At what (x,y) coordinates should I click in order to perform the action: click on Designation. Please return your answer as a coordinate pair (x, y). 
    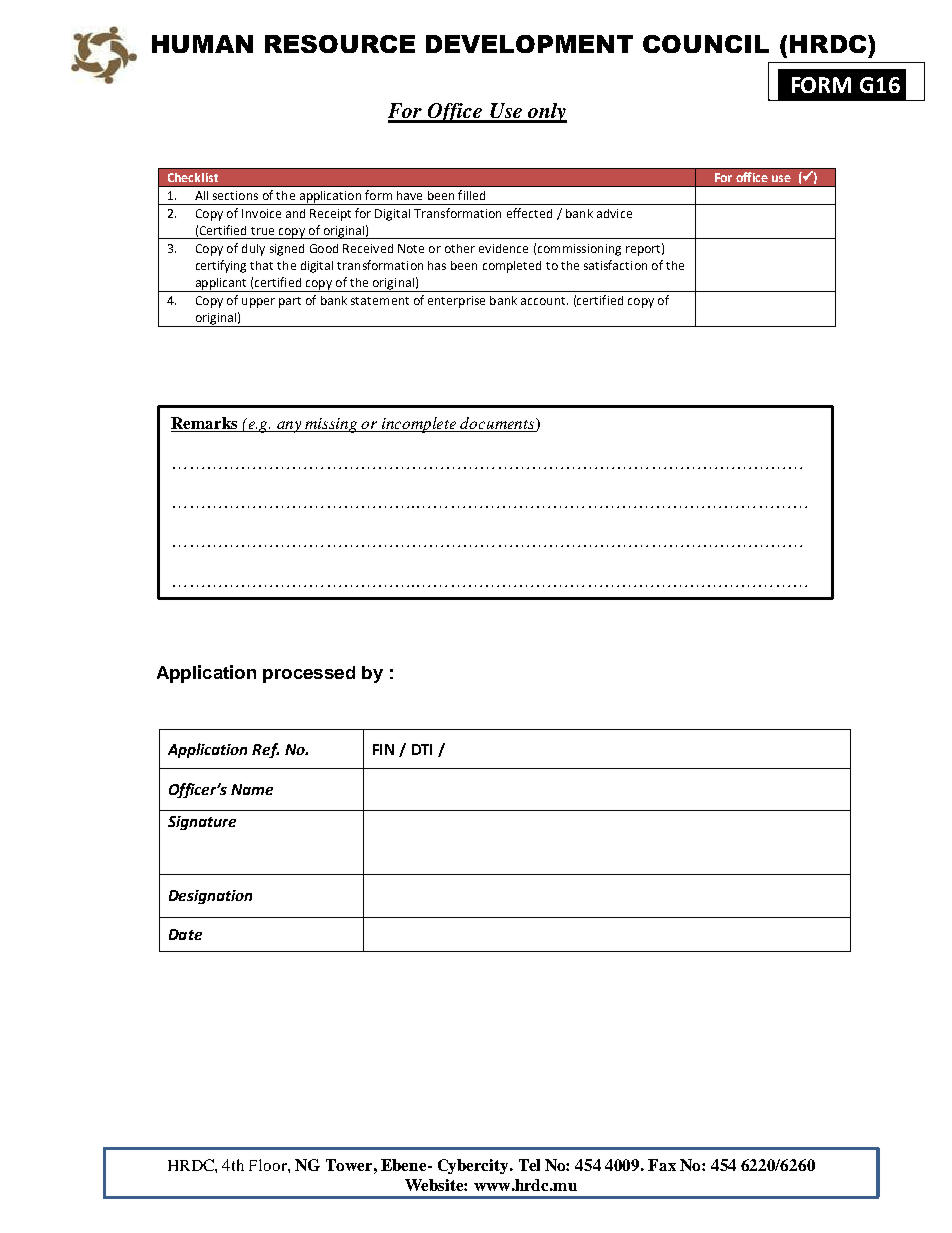
    Looking at the image, I should click on (210, 897).
